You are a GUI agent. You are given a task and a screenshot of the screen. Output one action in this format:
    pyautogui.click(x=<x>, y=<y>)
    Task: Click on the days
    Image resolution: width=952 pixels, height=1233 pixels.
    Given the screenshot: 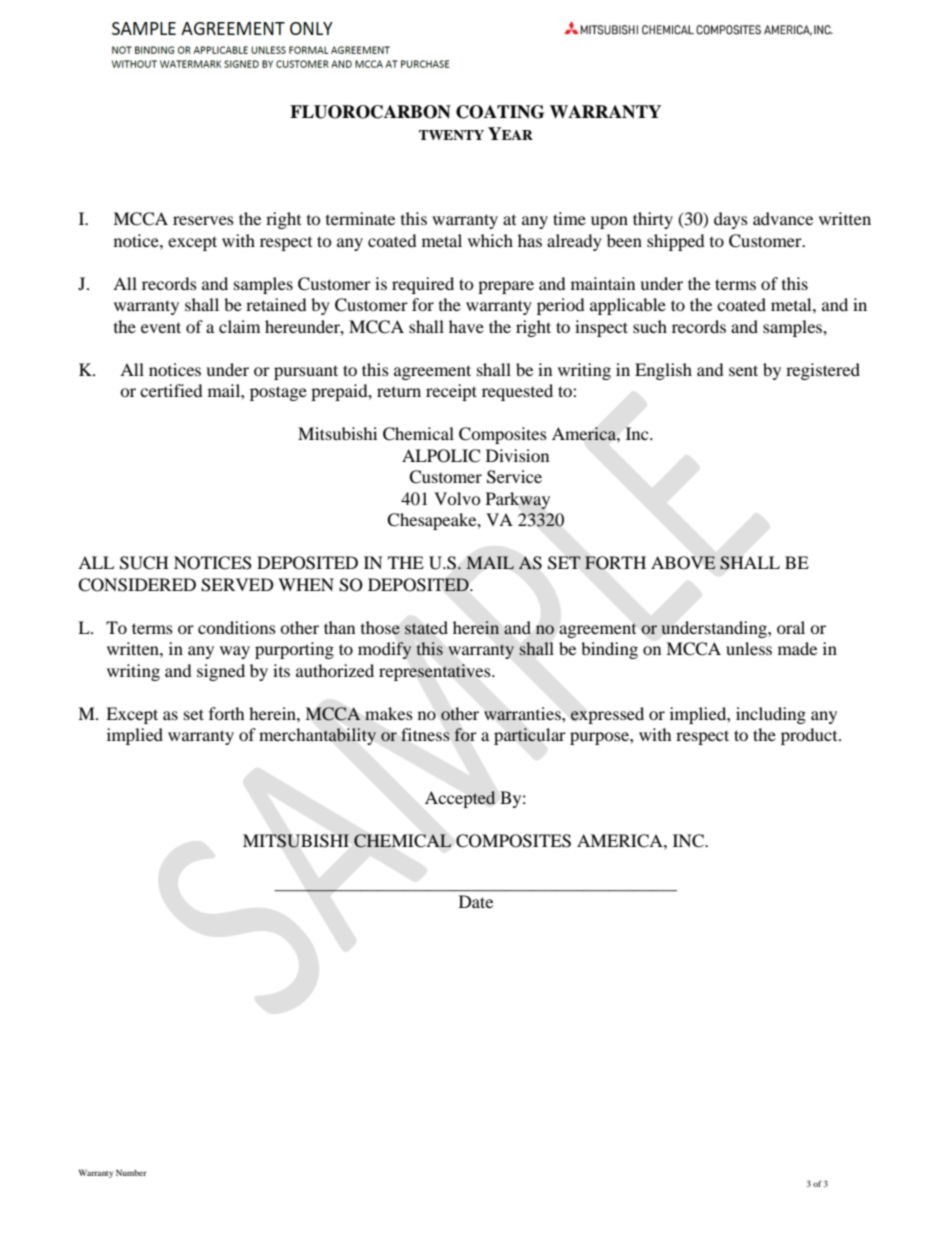 What is the action you would take?
    pyautogui.click(x=731, y=220)
